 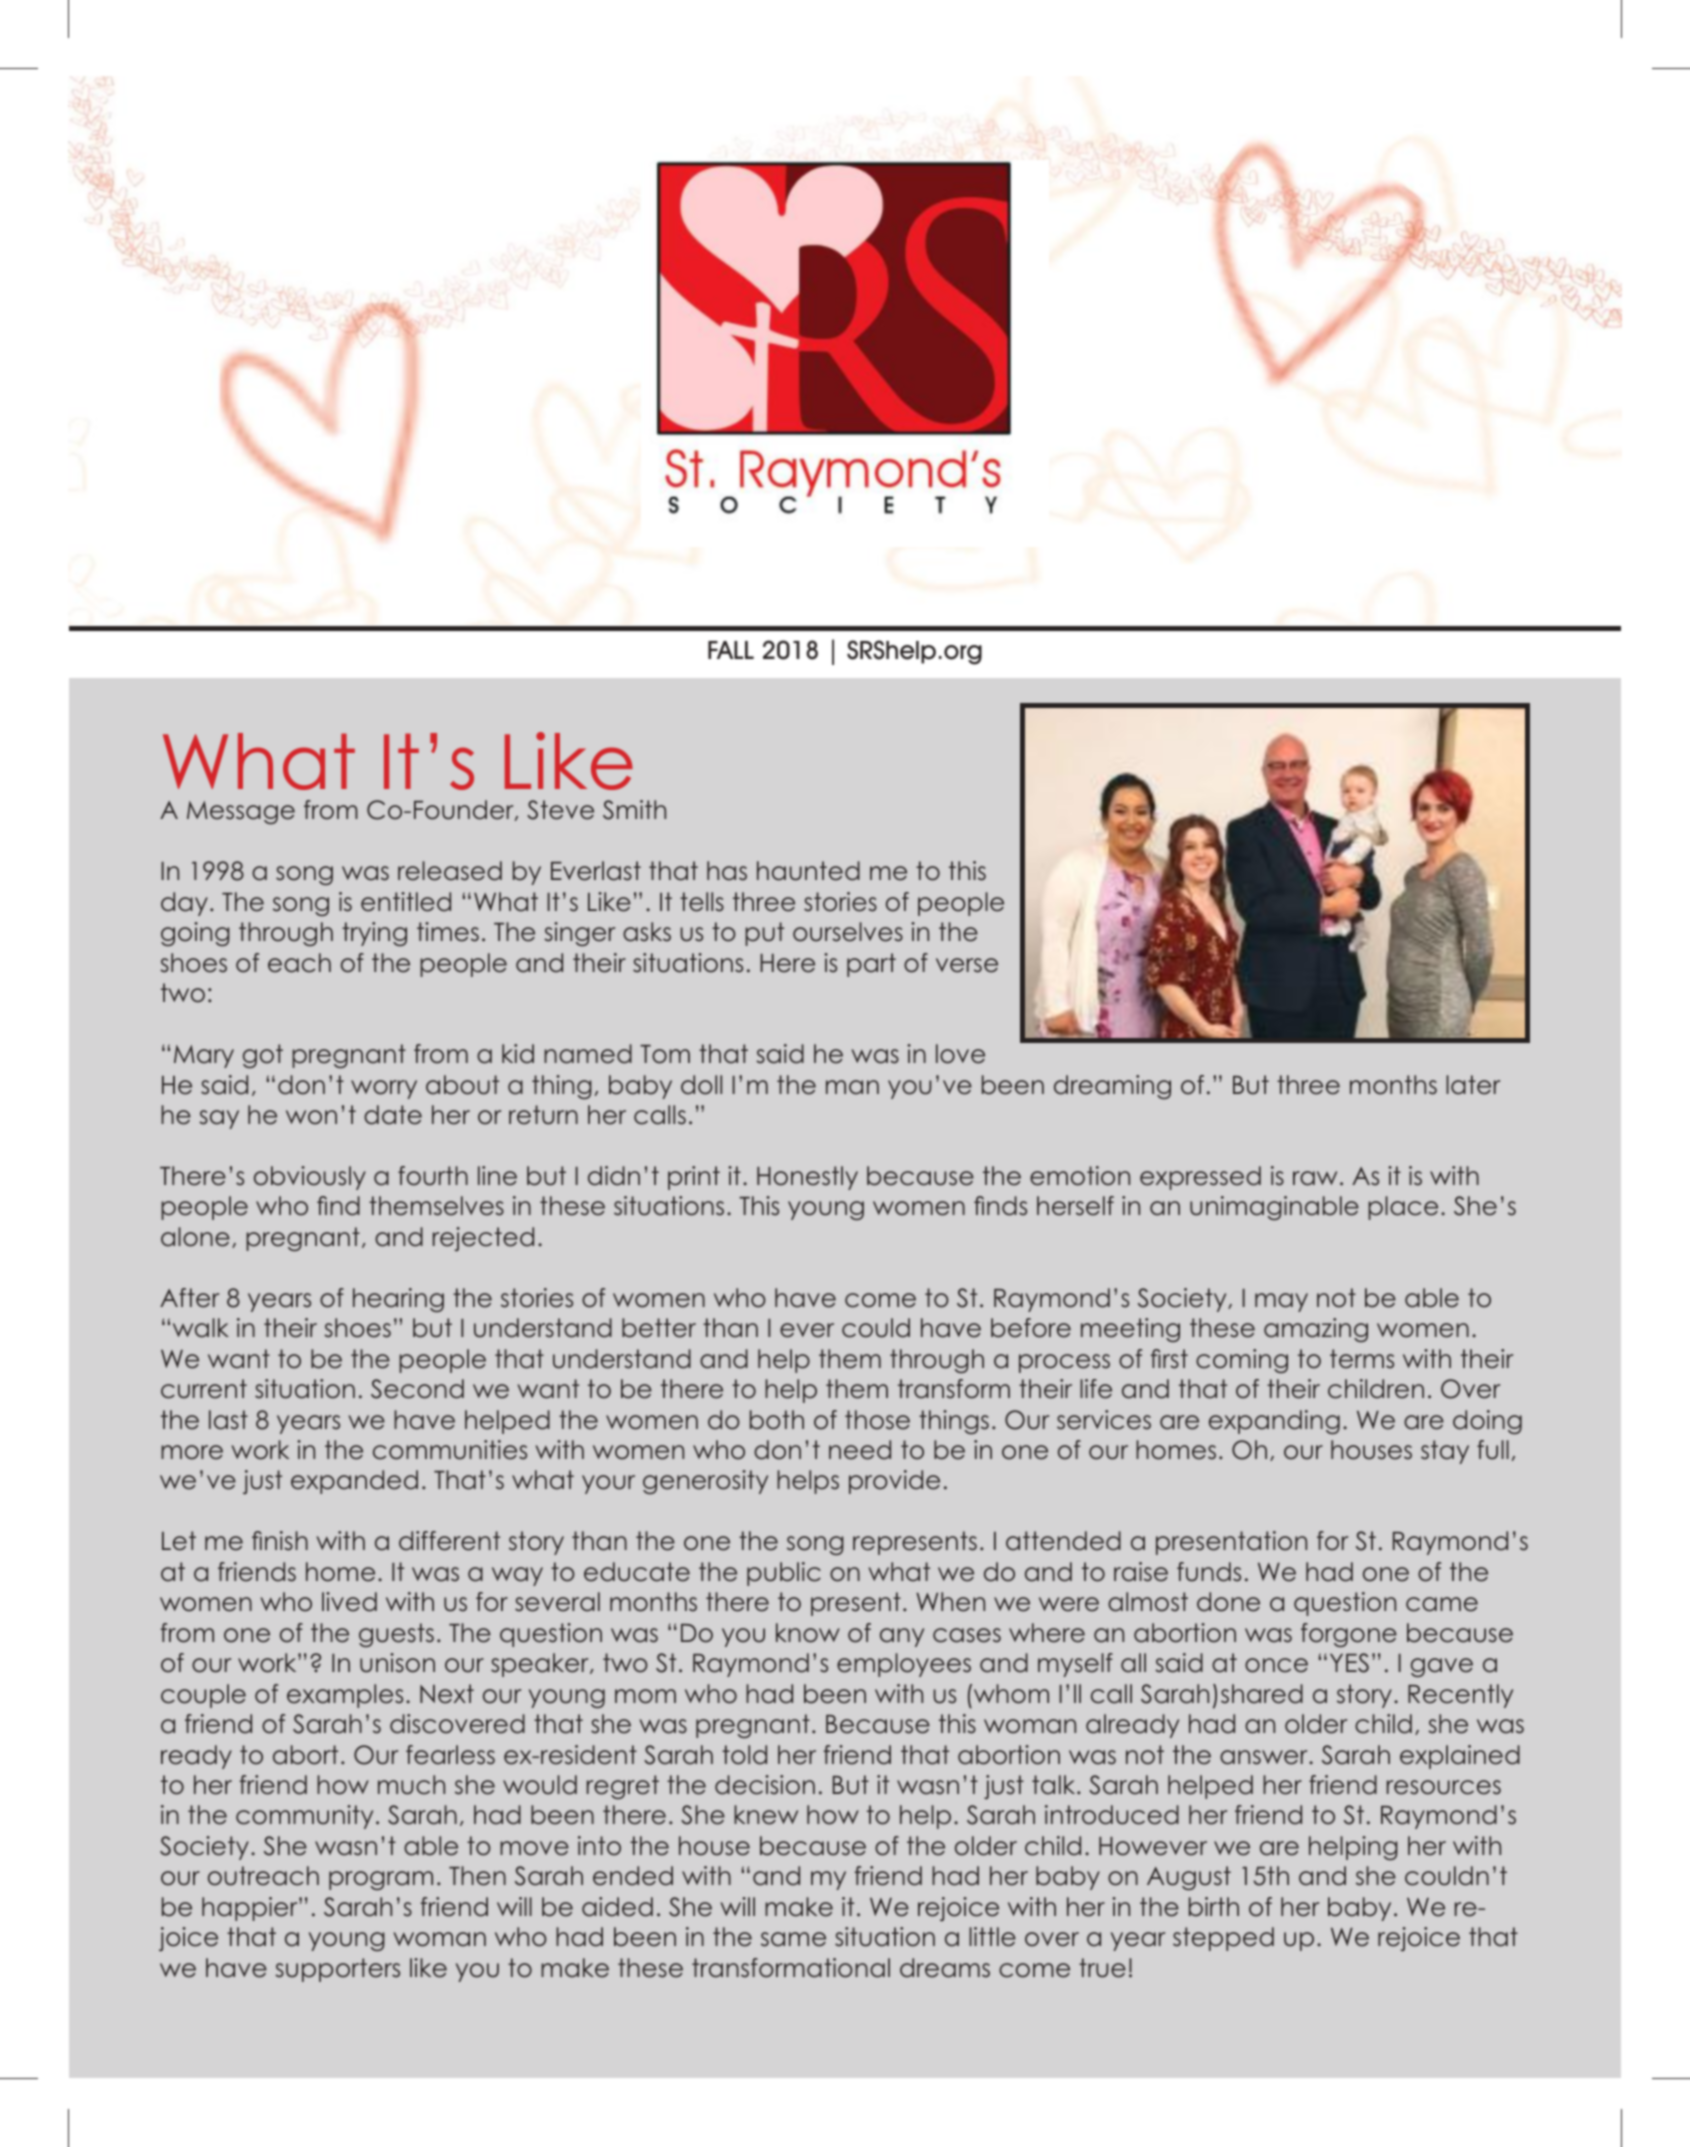 I want to click on FALL, so click(x=731, y=650).
